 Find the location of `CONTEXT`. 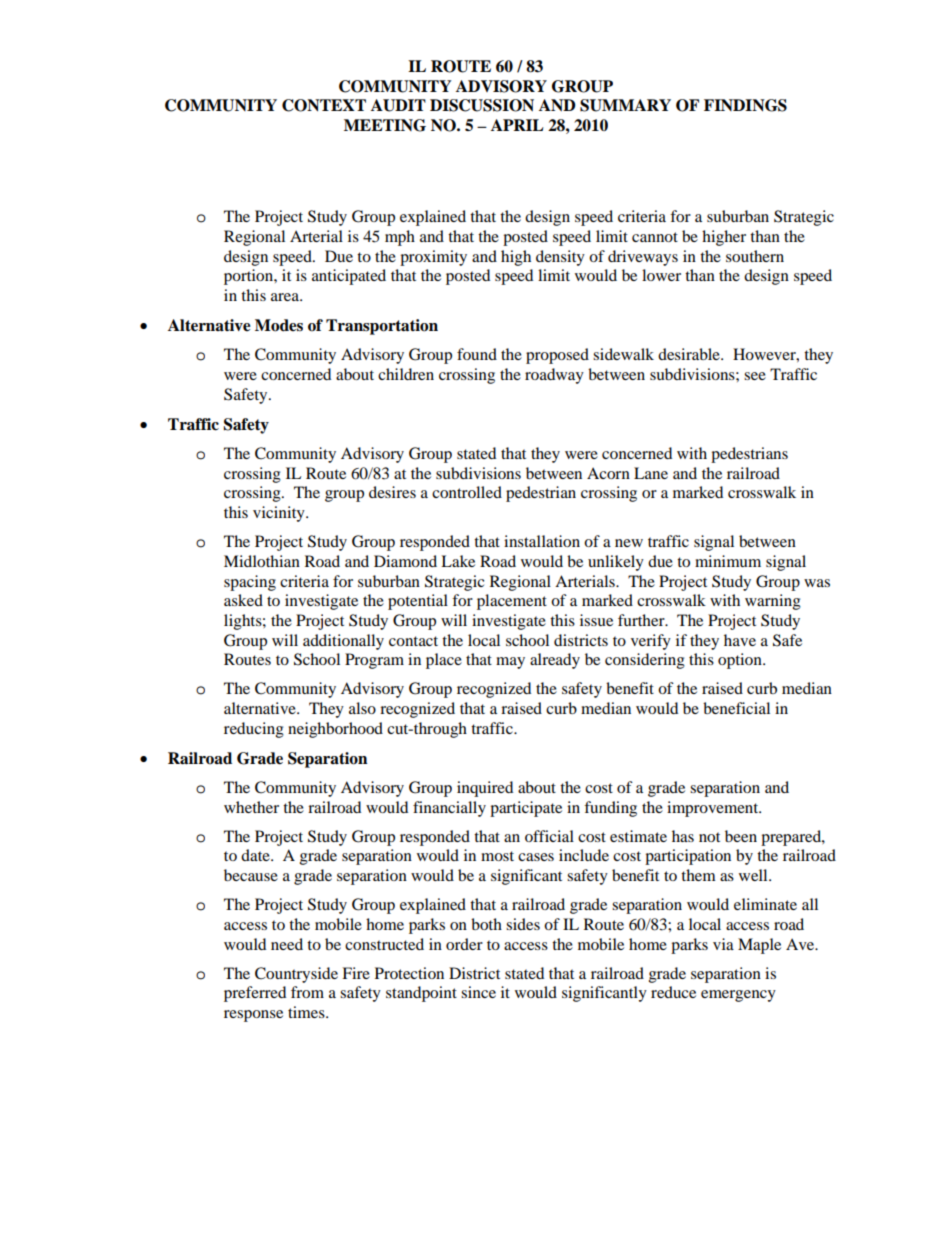

CONTEXT is located at coordinates (324, 105).
